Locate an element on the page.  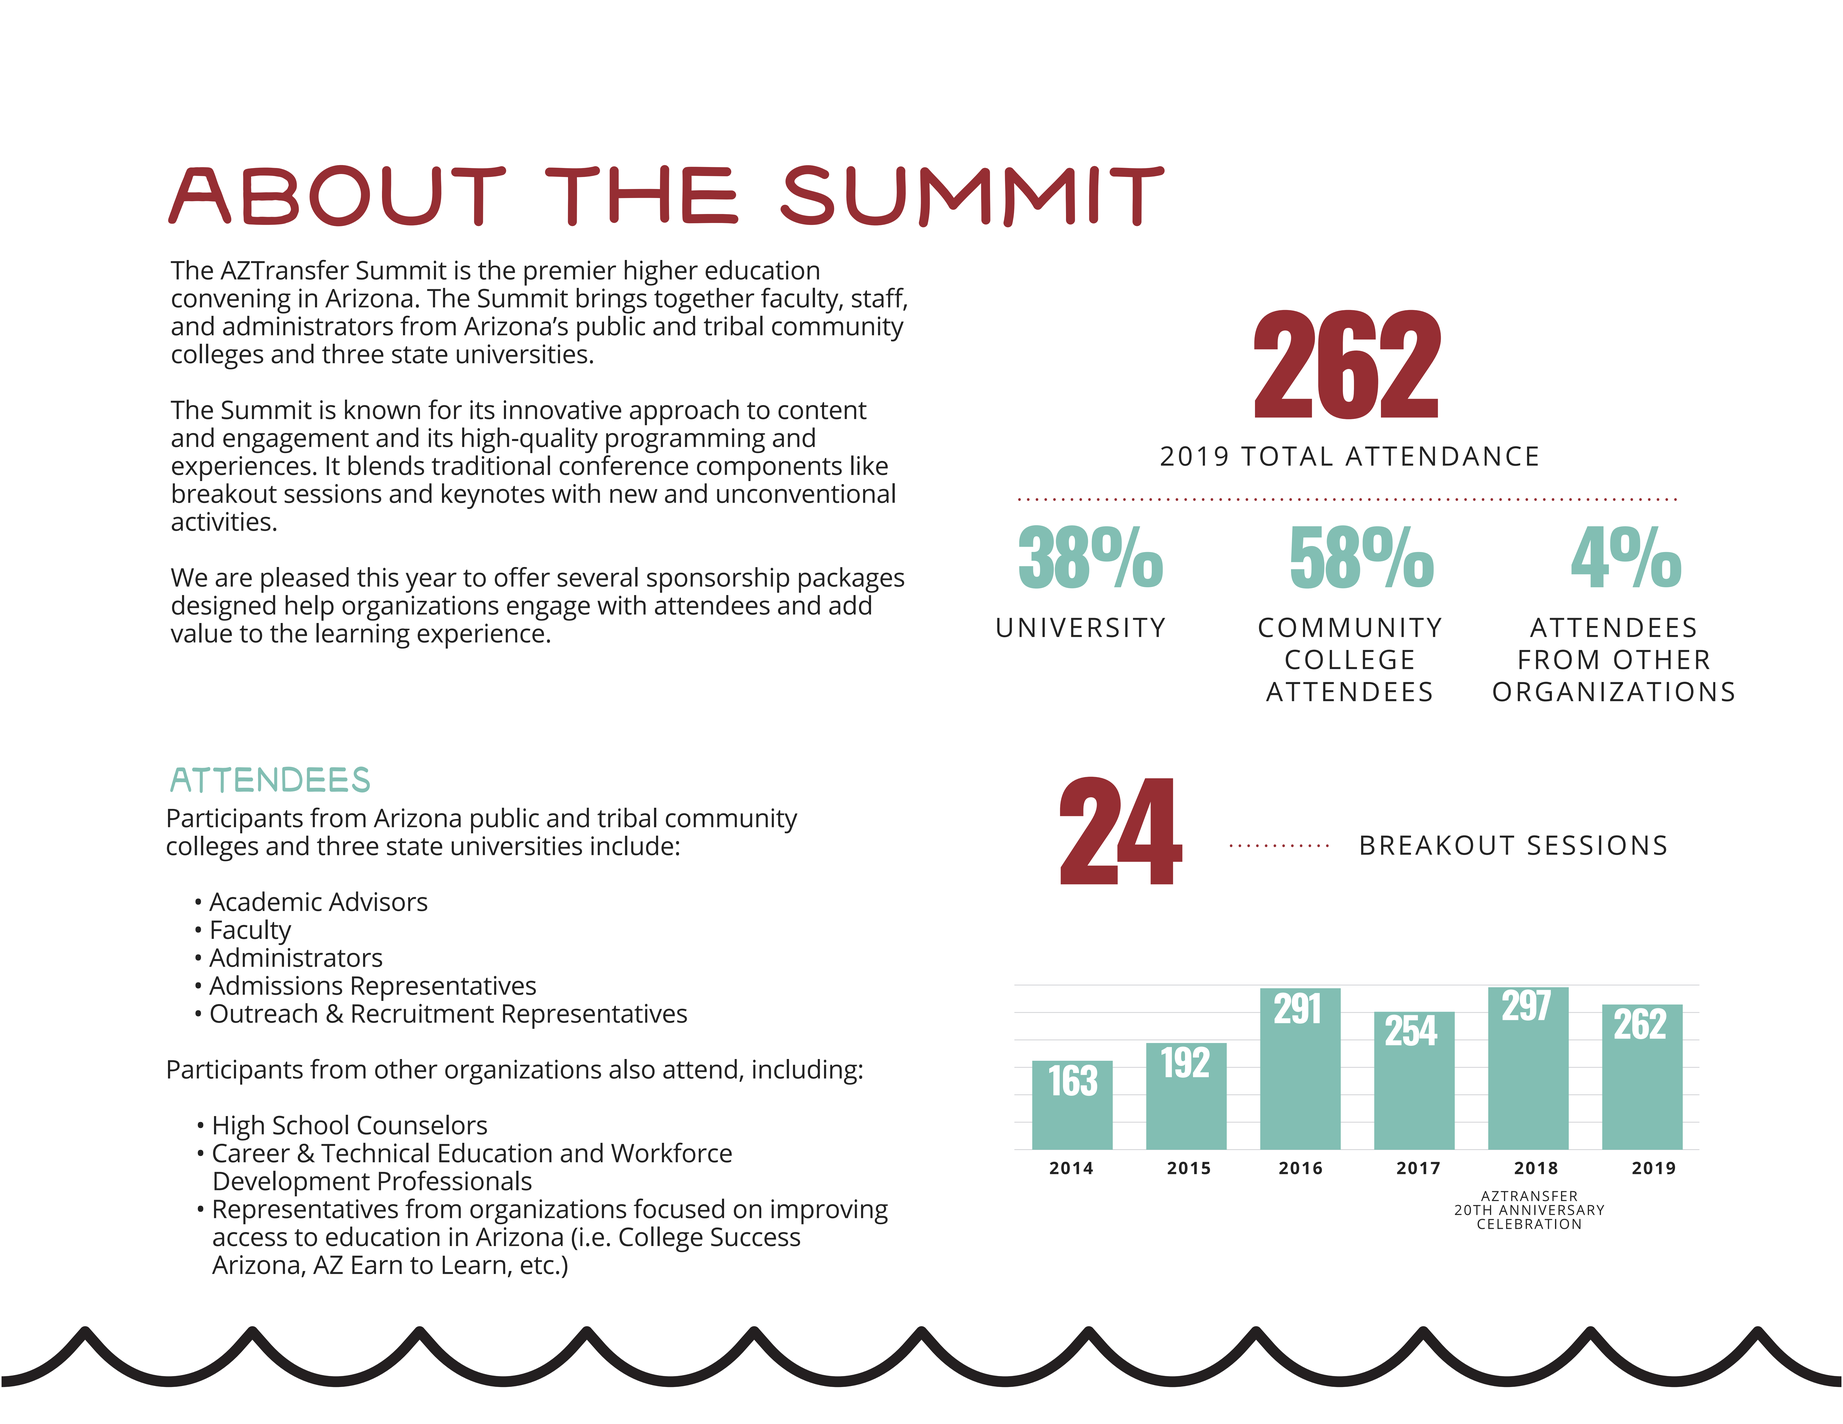
together is located at coordinates (703, 299).
